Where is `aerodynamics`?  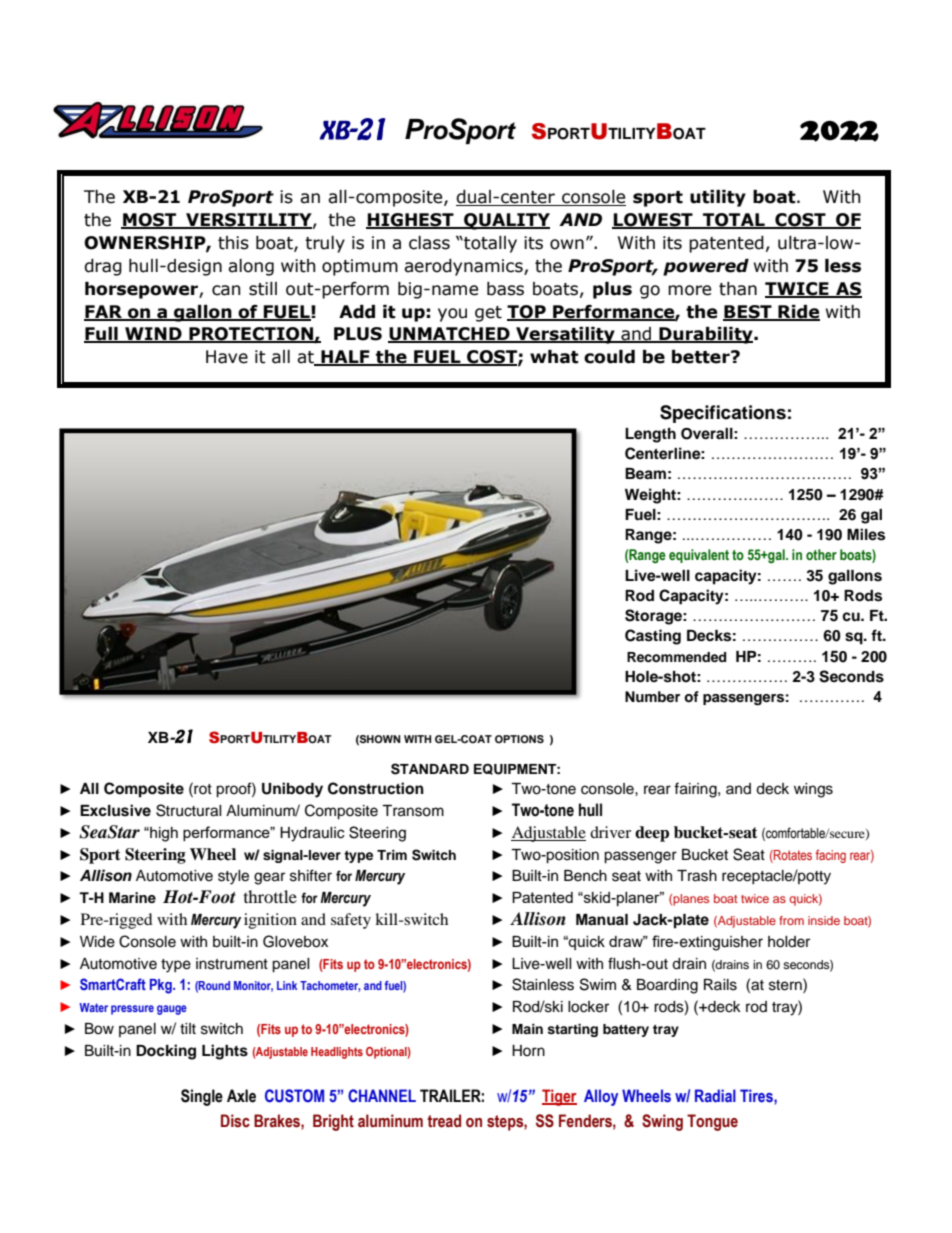 aerodynamics is located at coordinates (464, 267).
